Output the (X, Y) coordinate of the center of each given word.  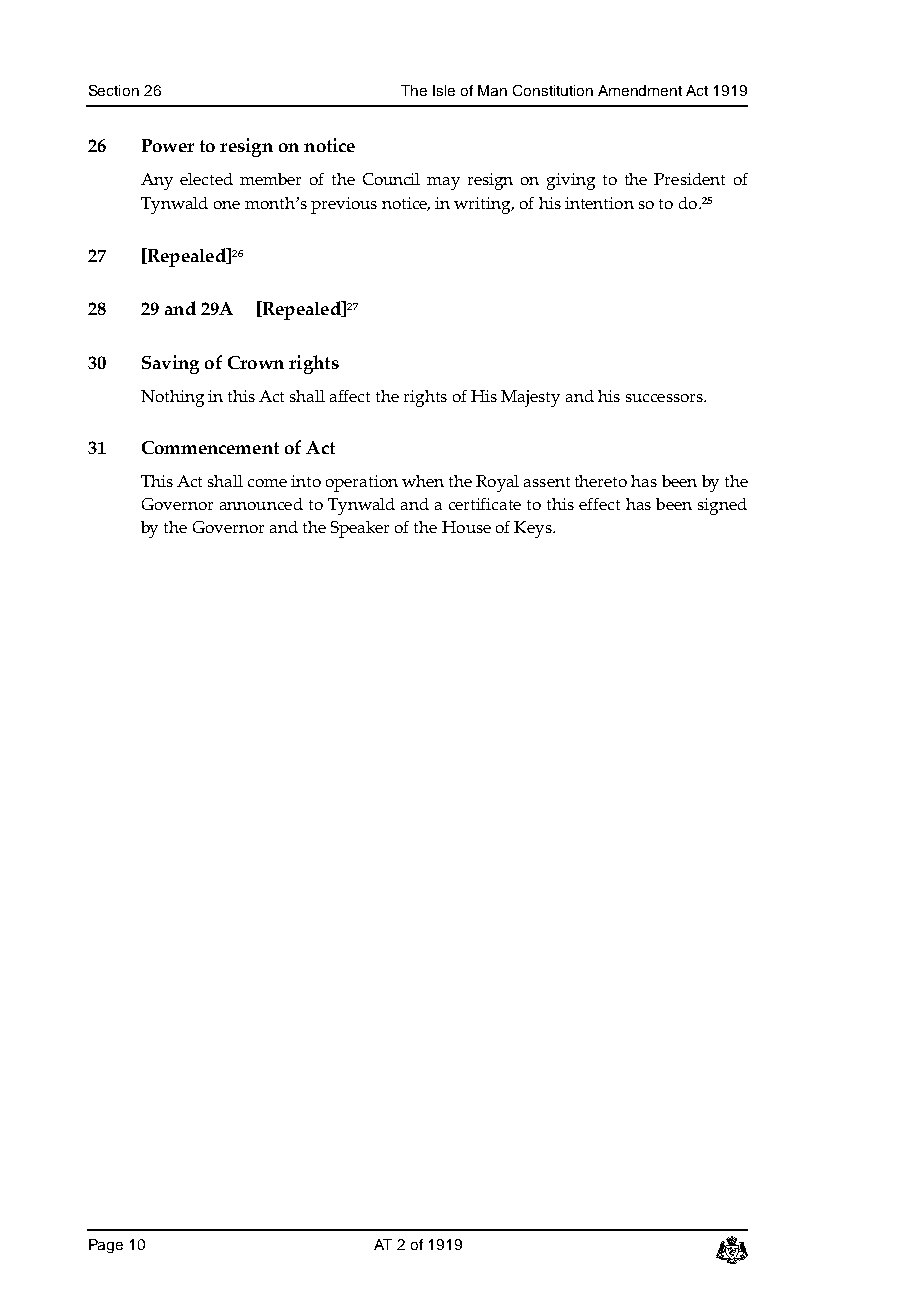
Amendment (640, 90)
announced (261, 504)
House (466, 527)
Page (106, 1246)
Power (168, 145)
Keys (534, 529)
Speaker (360, 529)
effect (599, 504)
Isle (444, 90)
